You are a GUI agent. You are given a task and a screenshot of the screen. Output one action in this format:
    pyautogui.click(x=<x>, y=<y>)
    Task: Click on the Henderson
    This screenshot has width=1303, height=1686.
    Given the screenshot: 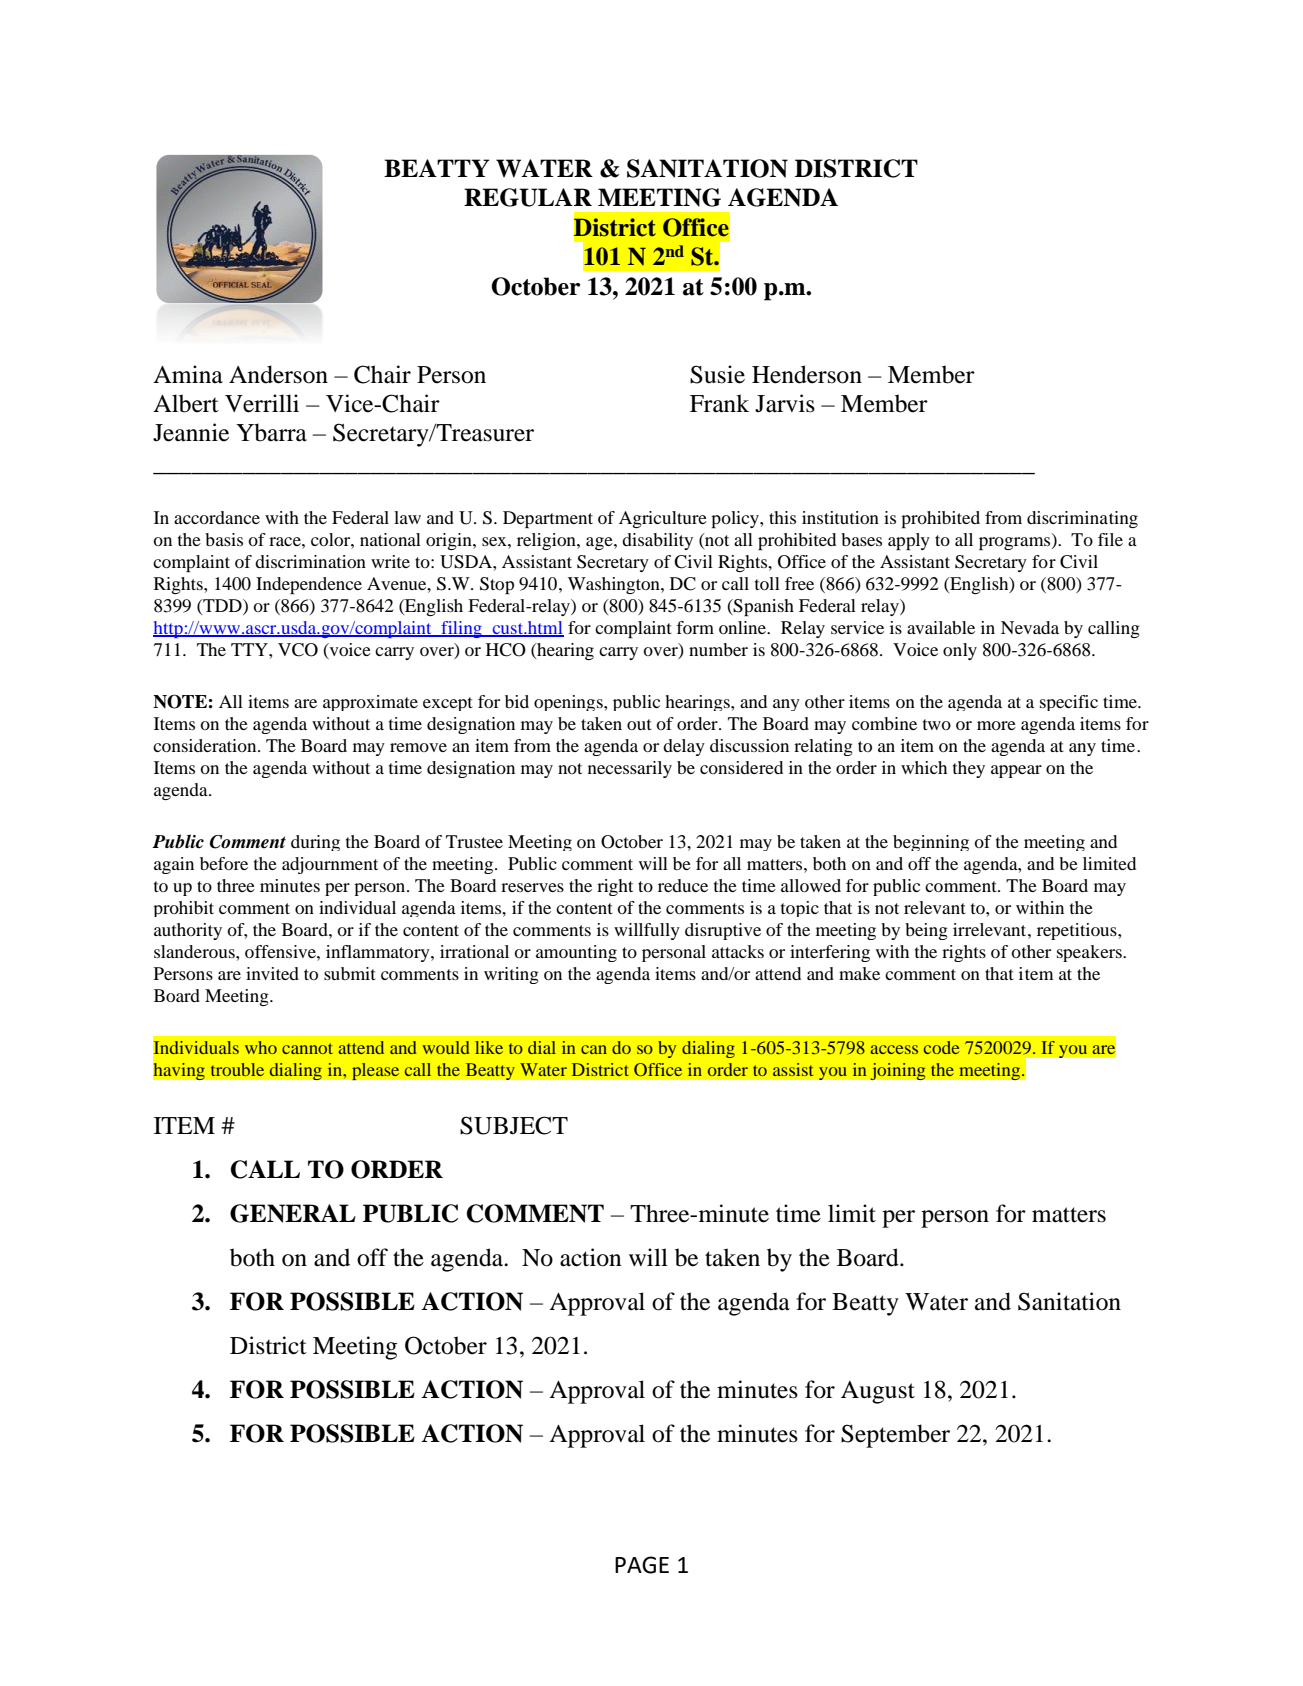 What is the action you would take?
    pyautogui.click(x=807, y=374)
